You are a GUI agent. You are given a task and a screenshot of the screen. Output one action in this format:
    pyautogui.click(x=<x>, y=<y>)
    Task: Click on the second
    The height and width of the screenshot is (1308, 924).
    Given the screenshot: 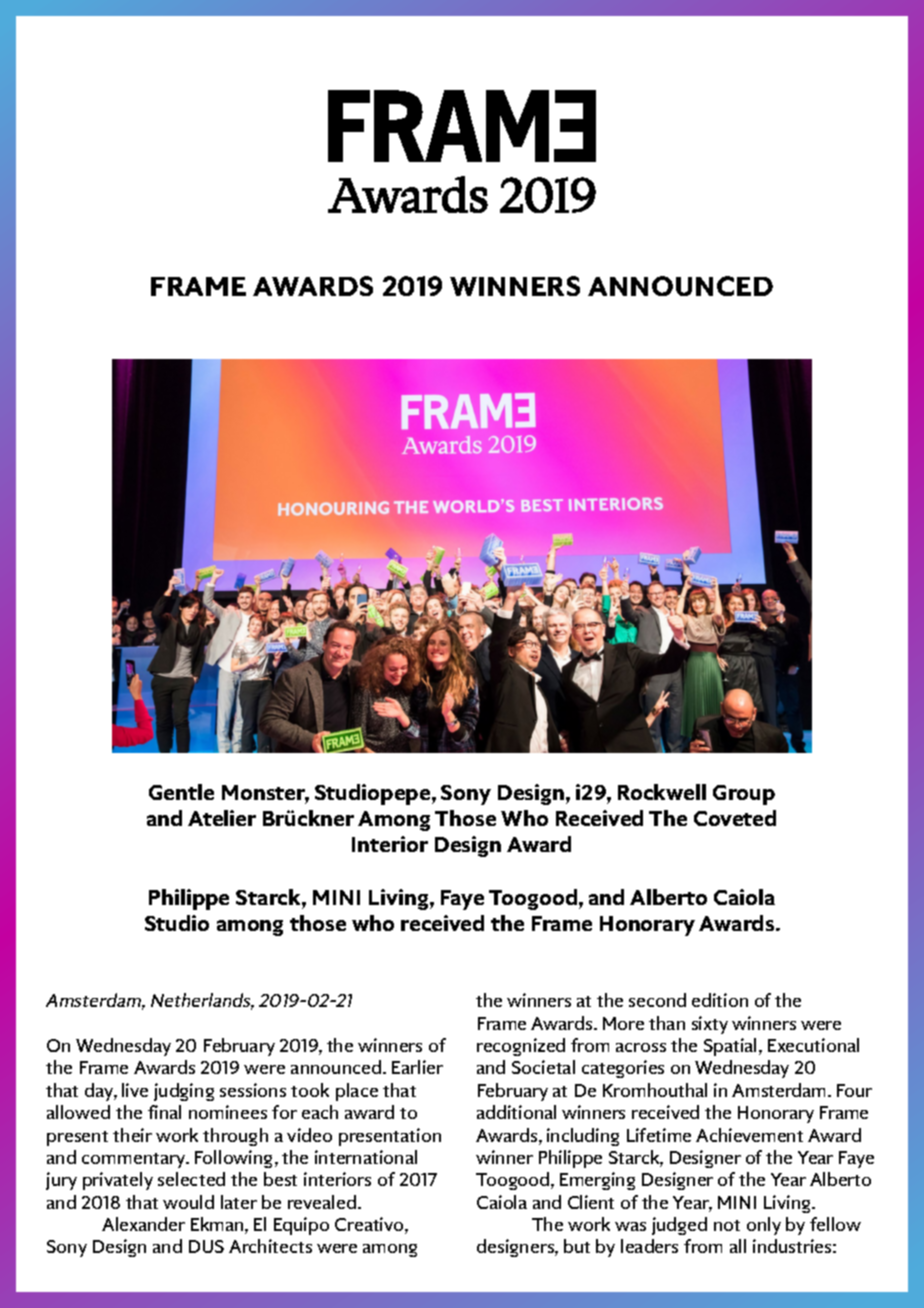 What is the action you would take?
    pyautogui.click(x=657, y=1000)
